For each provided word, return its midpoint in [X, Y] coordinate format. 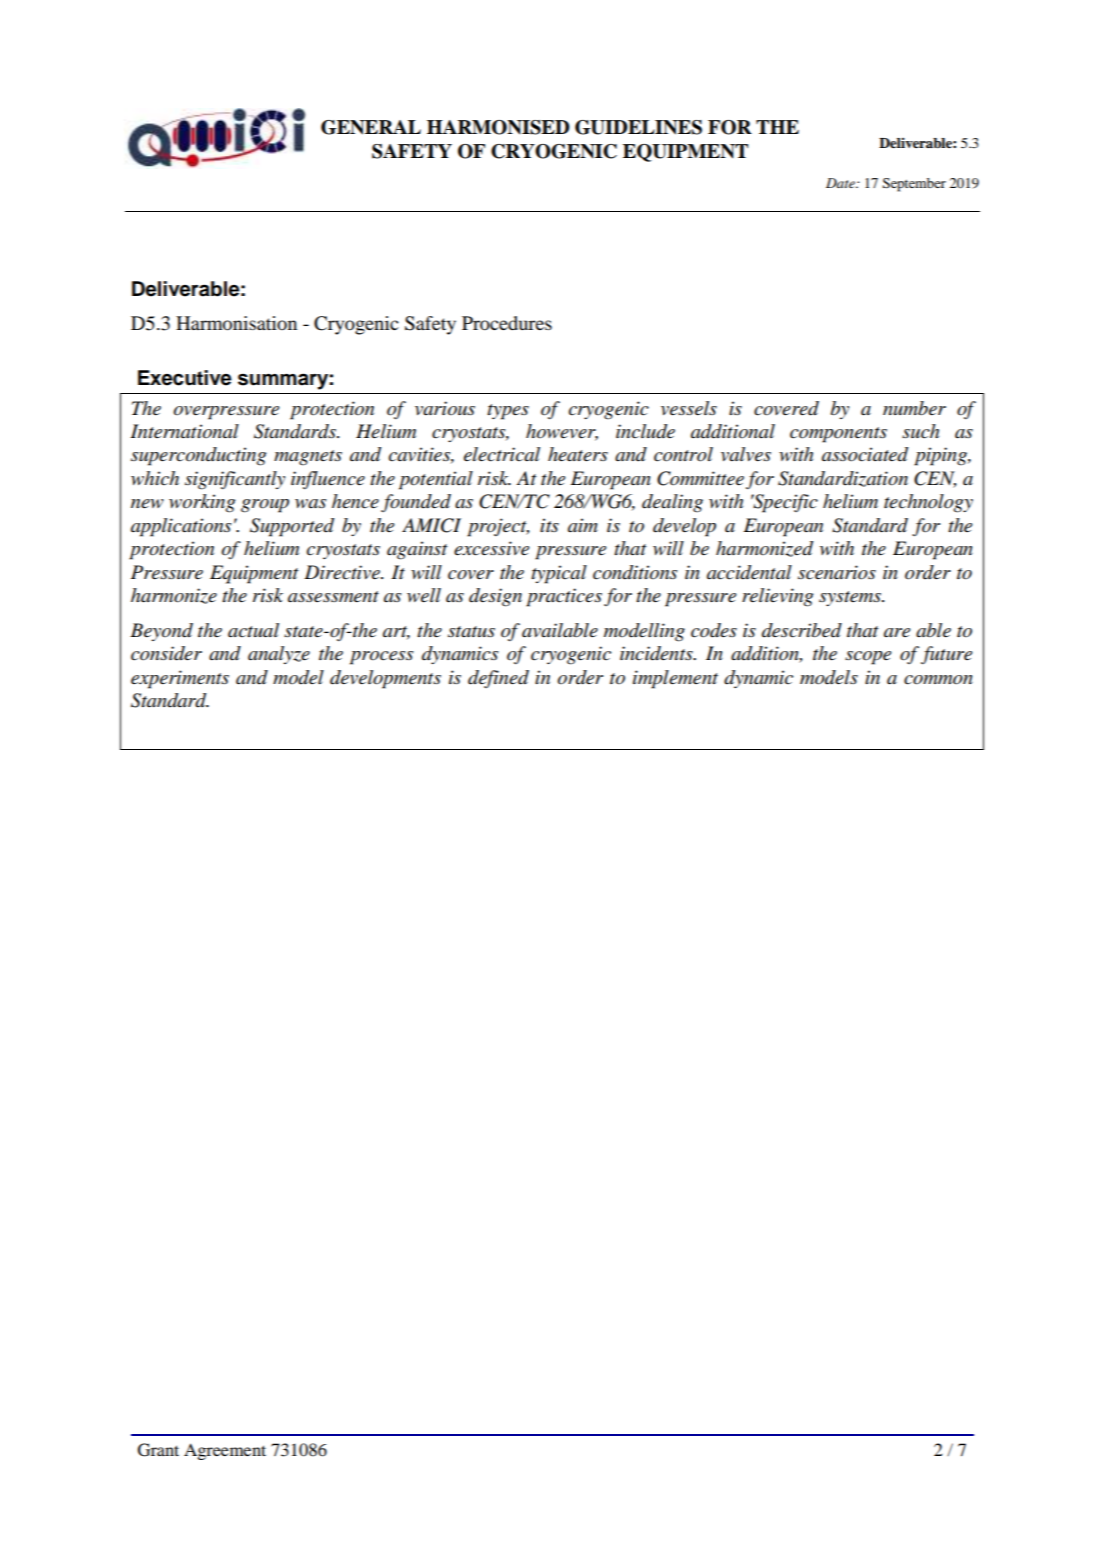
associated [865, 454]
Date [841, 183]
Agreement [225, 1451]
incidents [657, 653]
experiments [180, 679]
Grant [158, 1450]
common [938, 680]
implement [675, 679]
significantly [235, 480]
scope [868, 658]
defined [498, 679]
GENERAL [371, 127]
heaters [578, 454]
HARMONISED [498, 127]
